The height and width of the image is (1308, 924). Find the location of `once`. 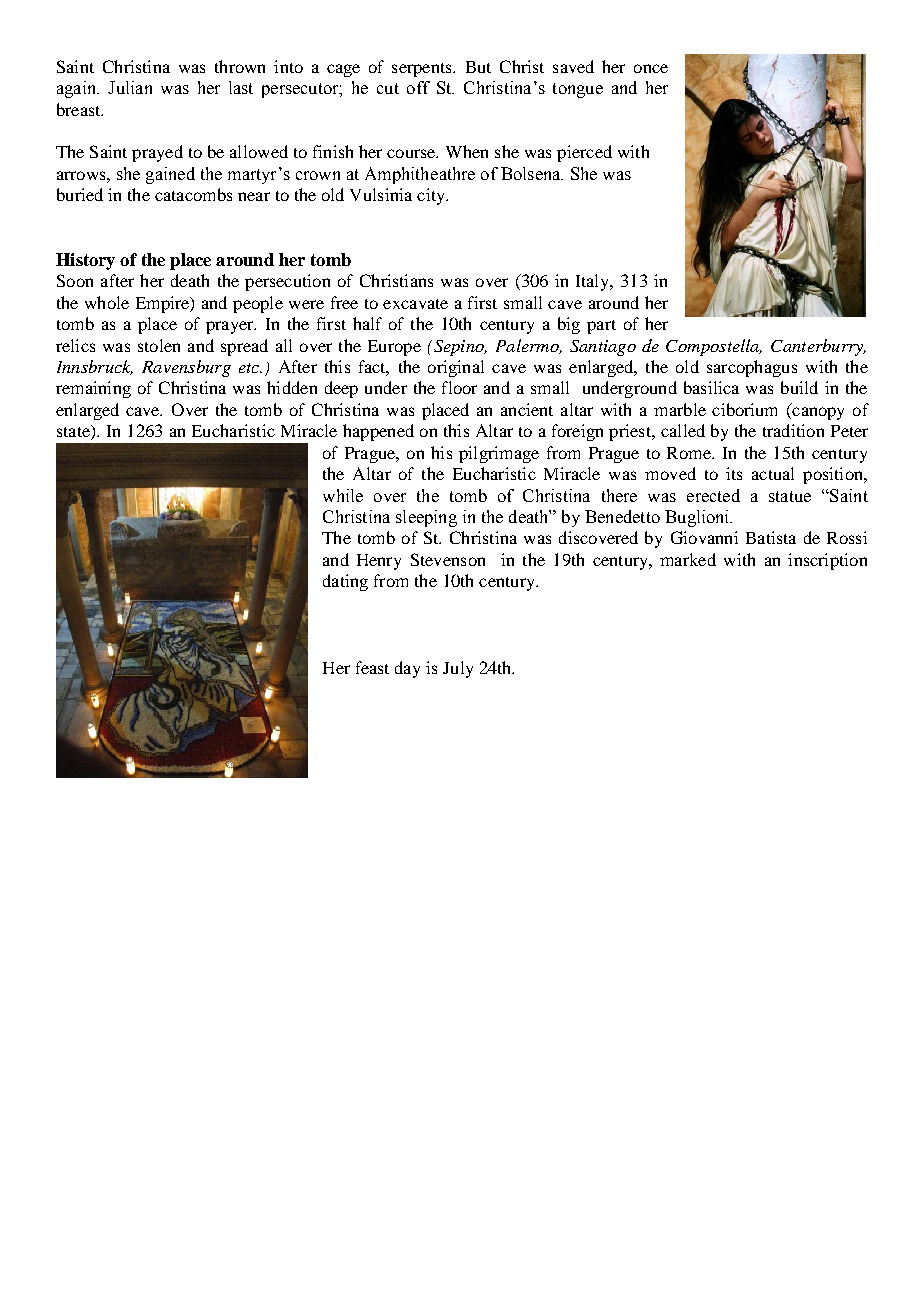

once is located at coordinates (651, 68).
